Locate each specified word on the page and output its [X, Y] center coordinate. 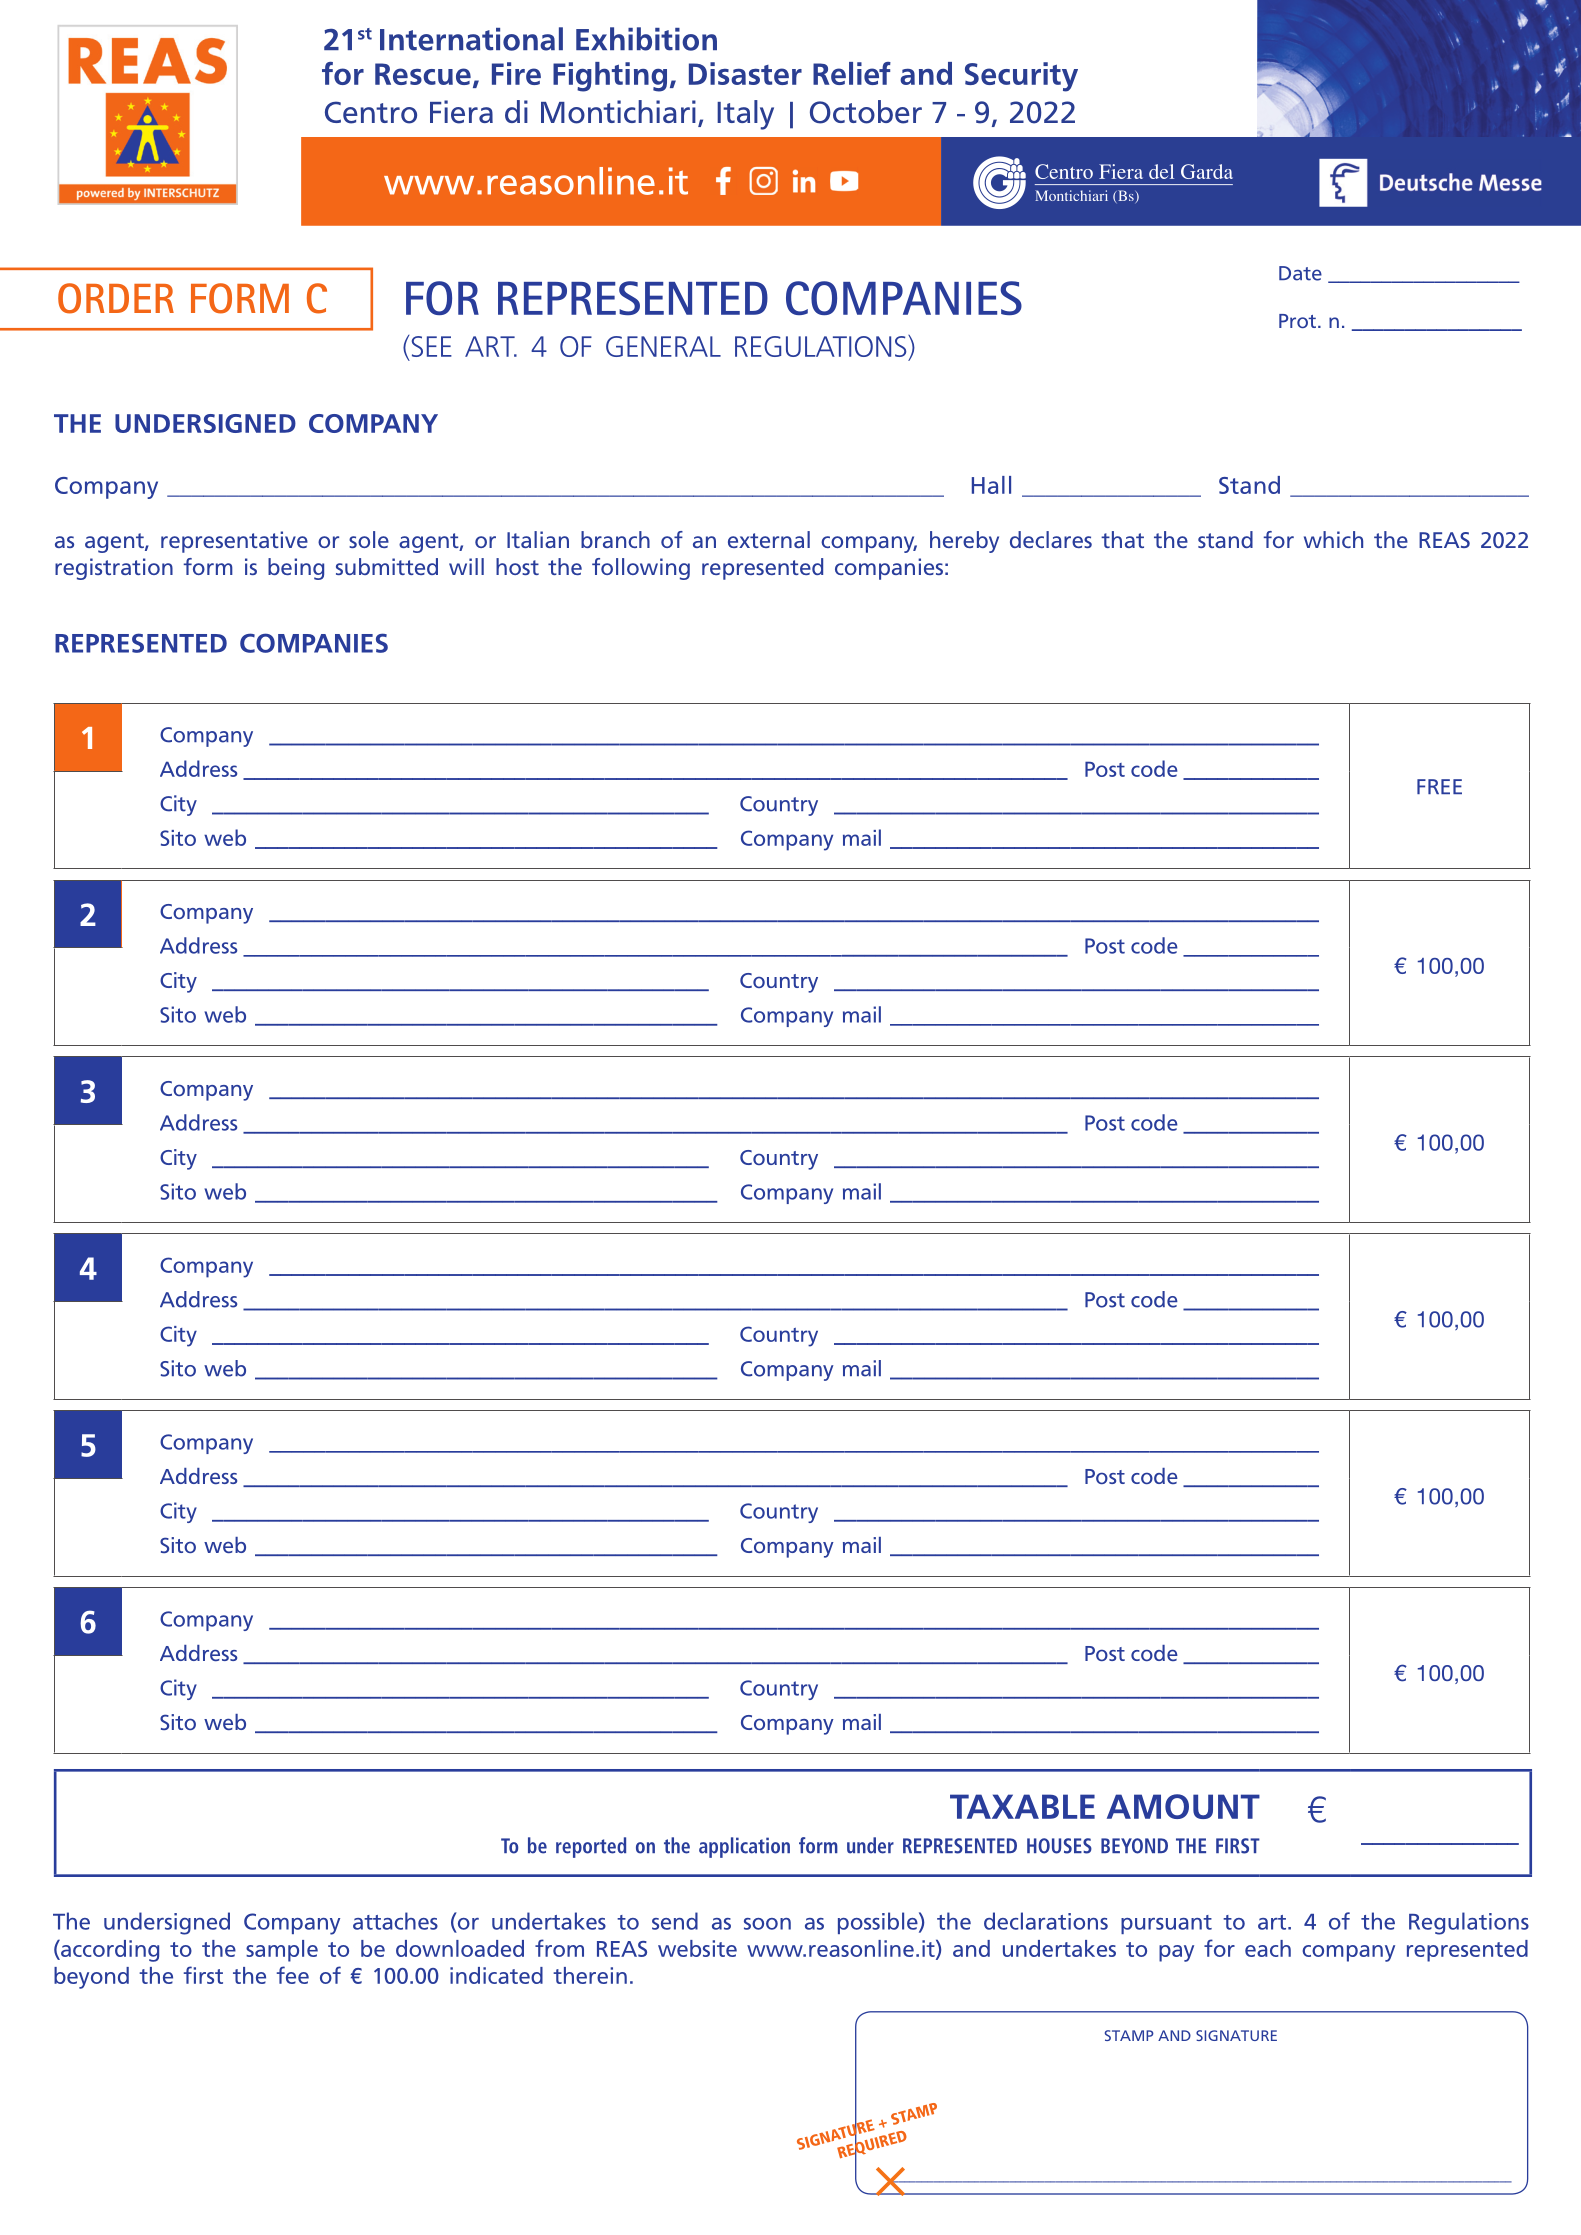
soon [767, 1924]
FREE [1439, 786]
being [296, 569]
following [641, 569]
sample [282, 1951]
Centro [371, 112]
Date [1300, 273]
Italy [745, 115]
